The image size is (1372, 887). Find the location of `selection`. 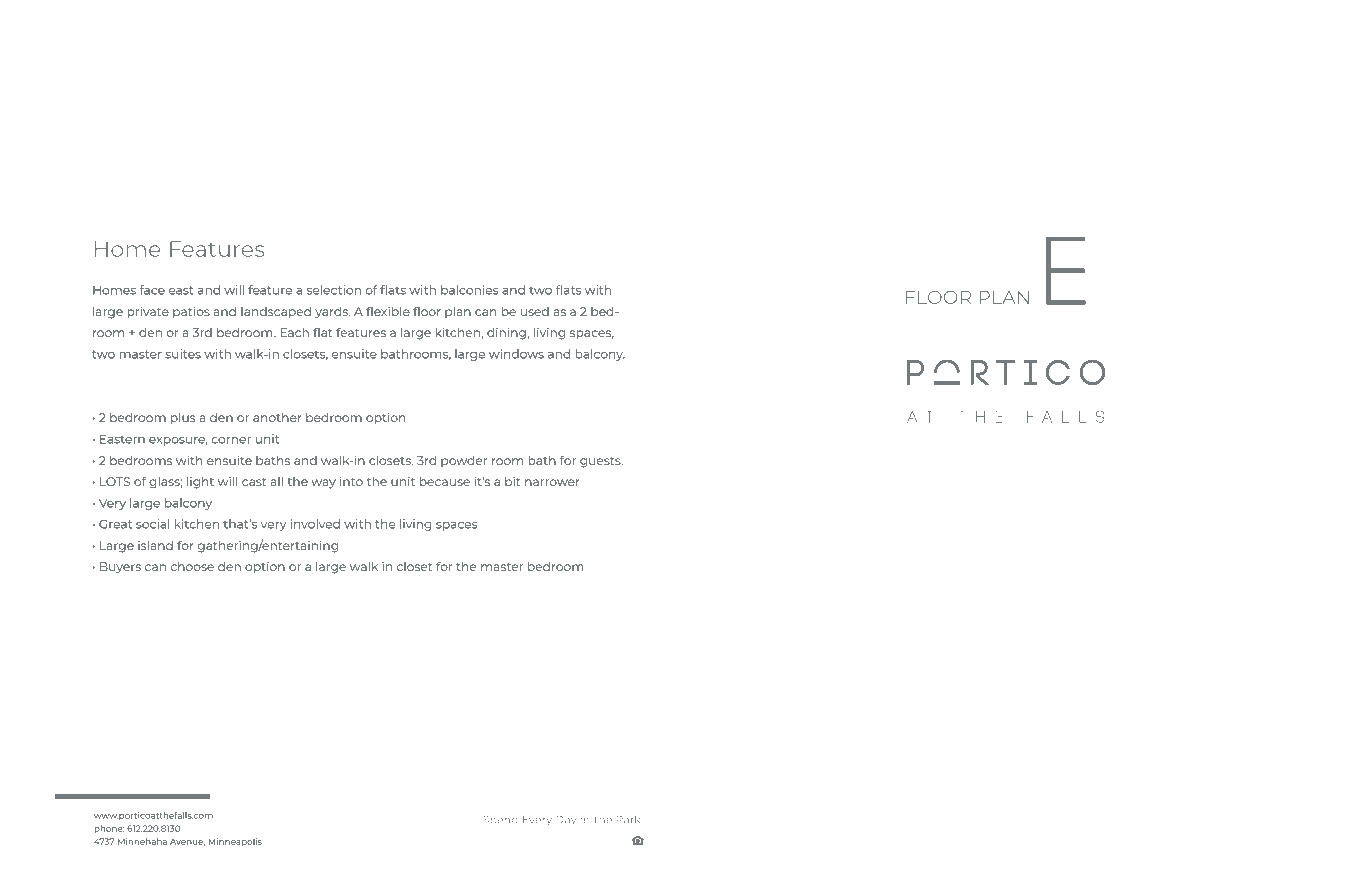

selection is located at coordinates (334, 290).
